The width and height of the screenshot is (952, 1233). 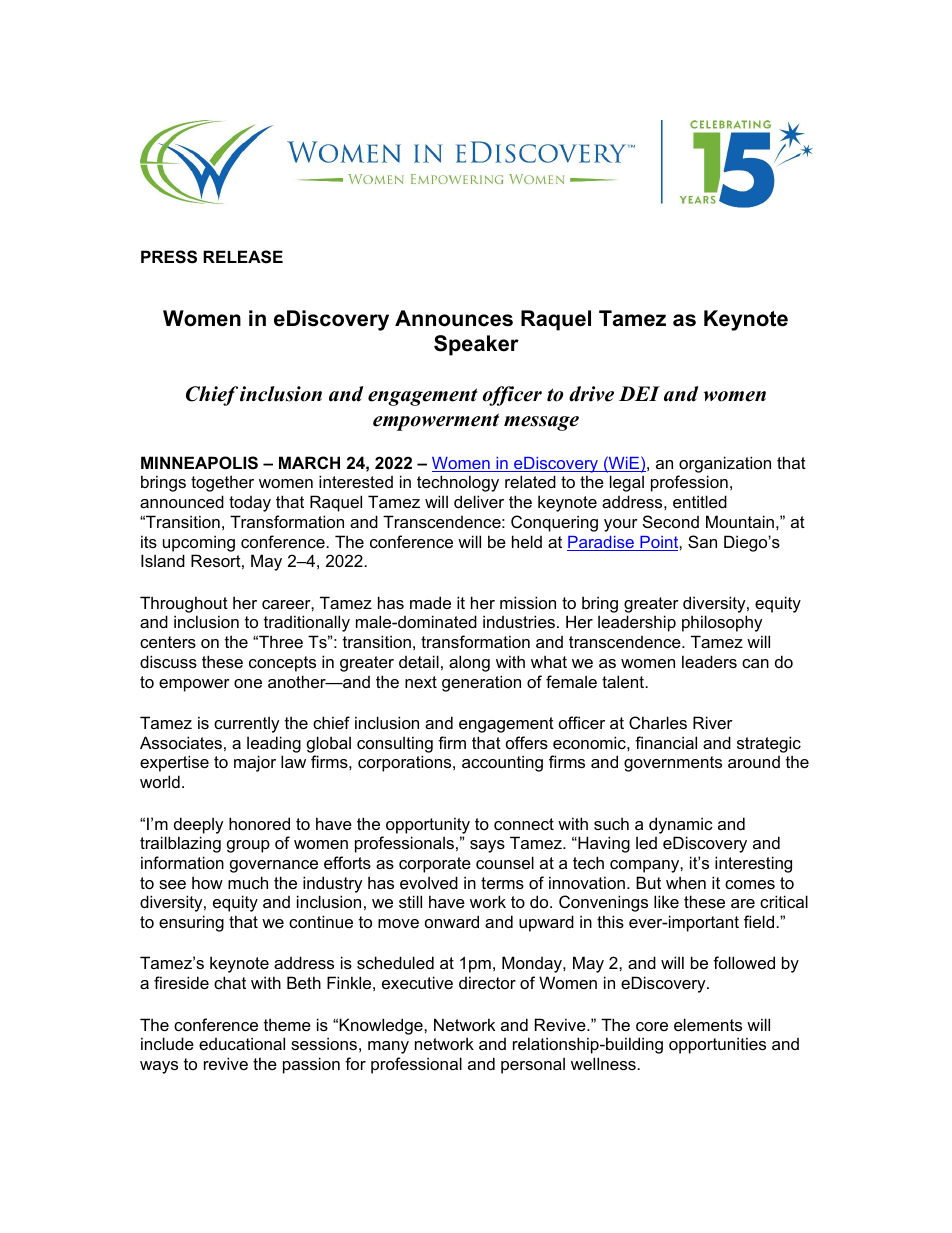 What do you see at coordinates (247, 724) in the screenshot?
I see `currently` at bounding box center [247, 724].
